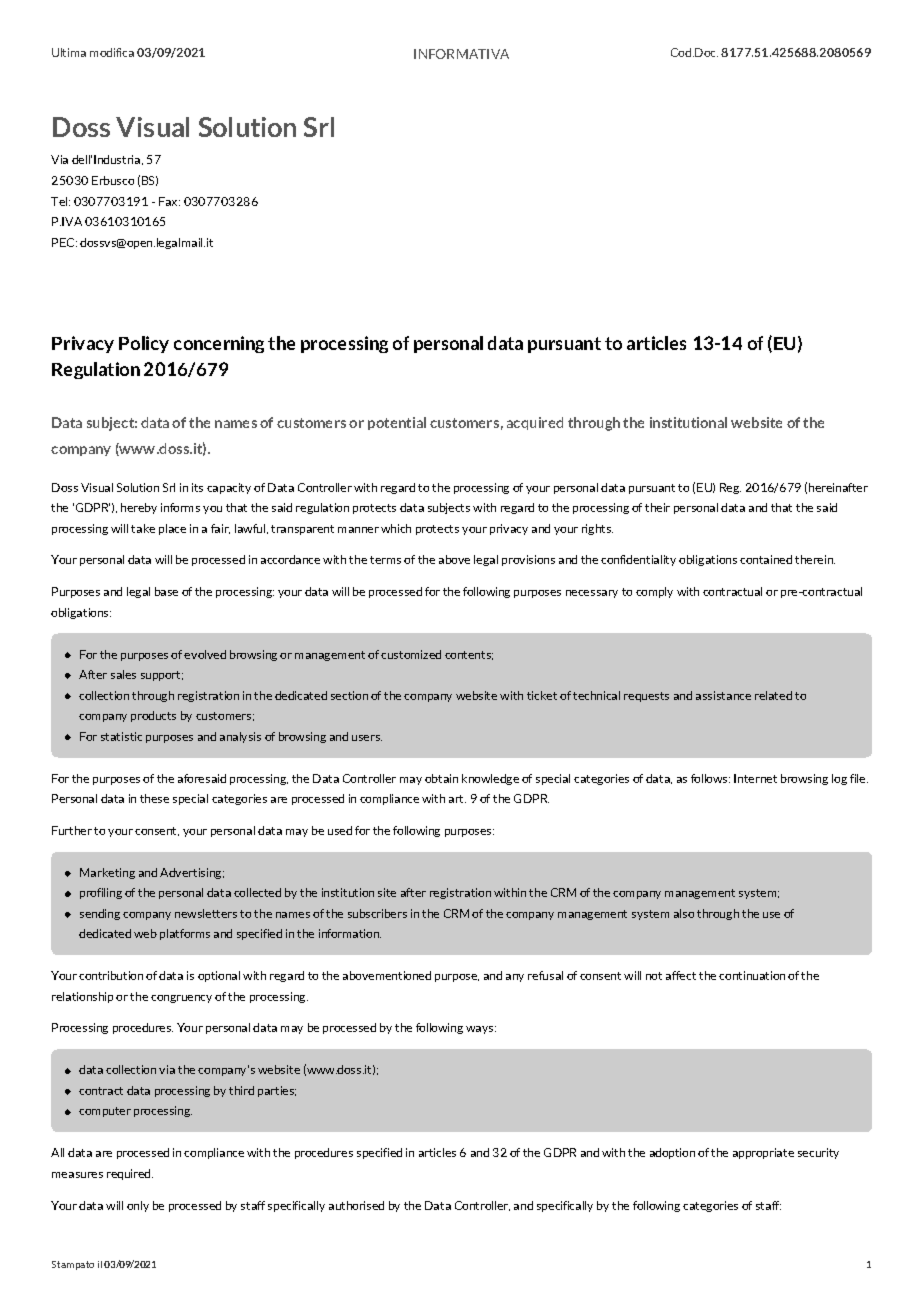 Image resolution: width=924 pixels, height=1308 pixels. What do you see at coordinates (169, 201) in the document?
I see `Fax` at bounding box center [169, 201].
